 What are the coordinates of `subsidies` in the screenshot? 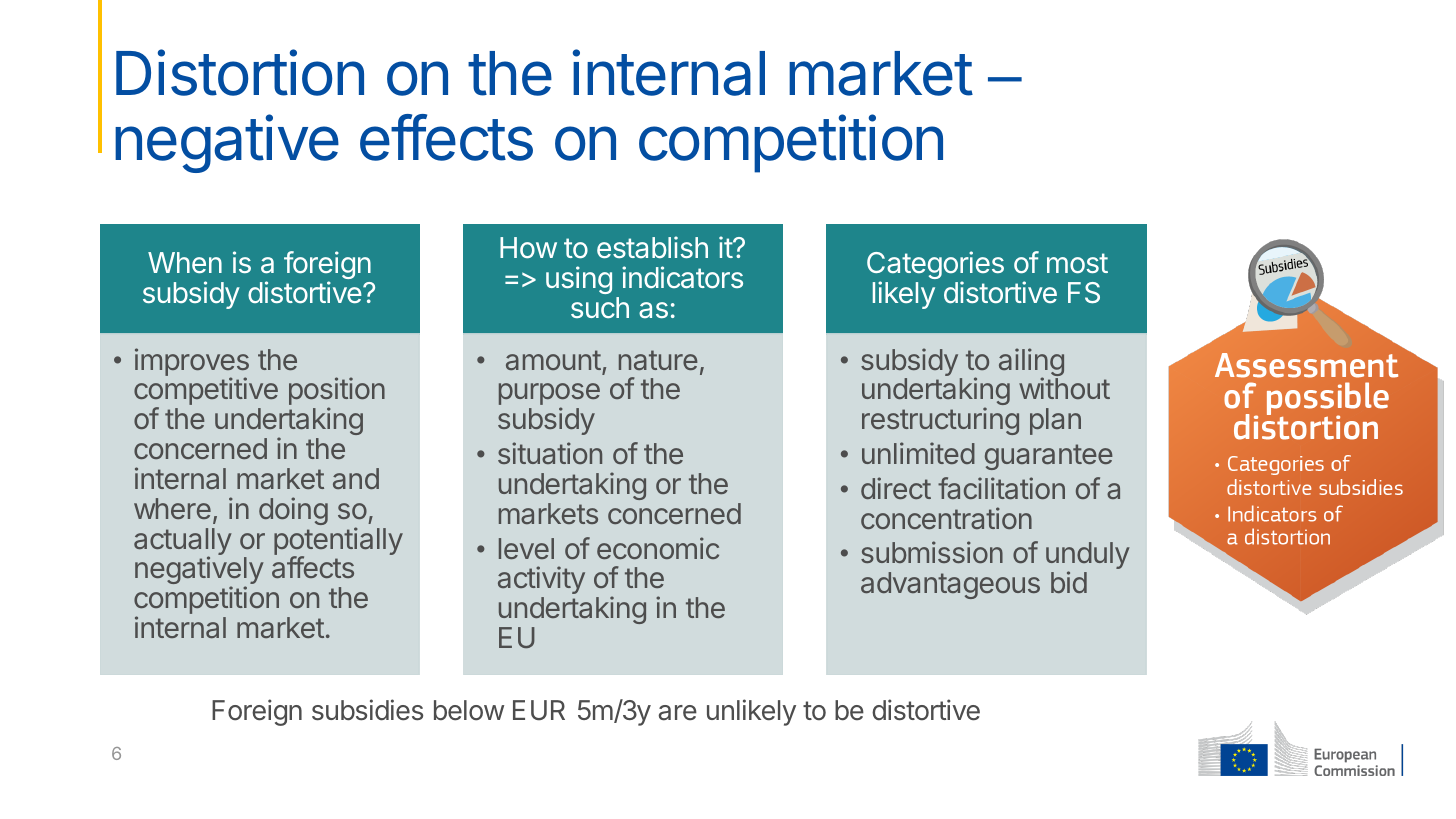 It's located at (367, 710).
